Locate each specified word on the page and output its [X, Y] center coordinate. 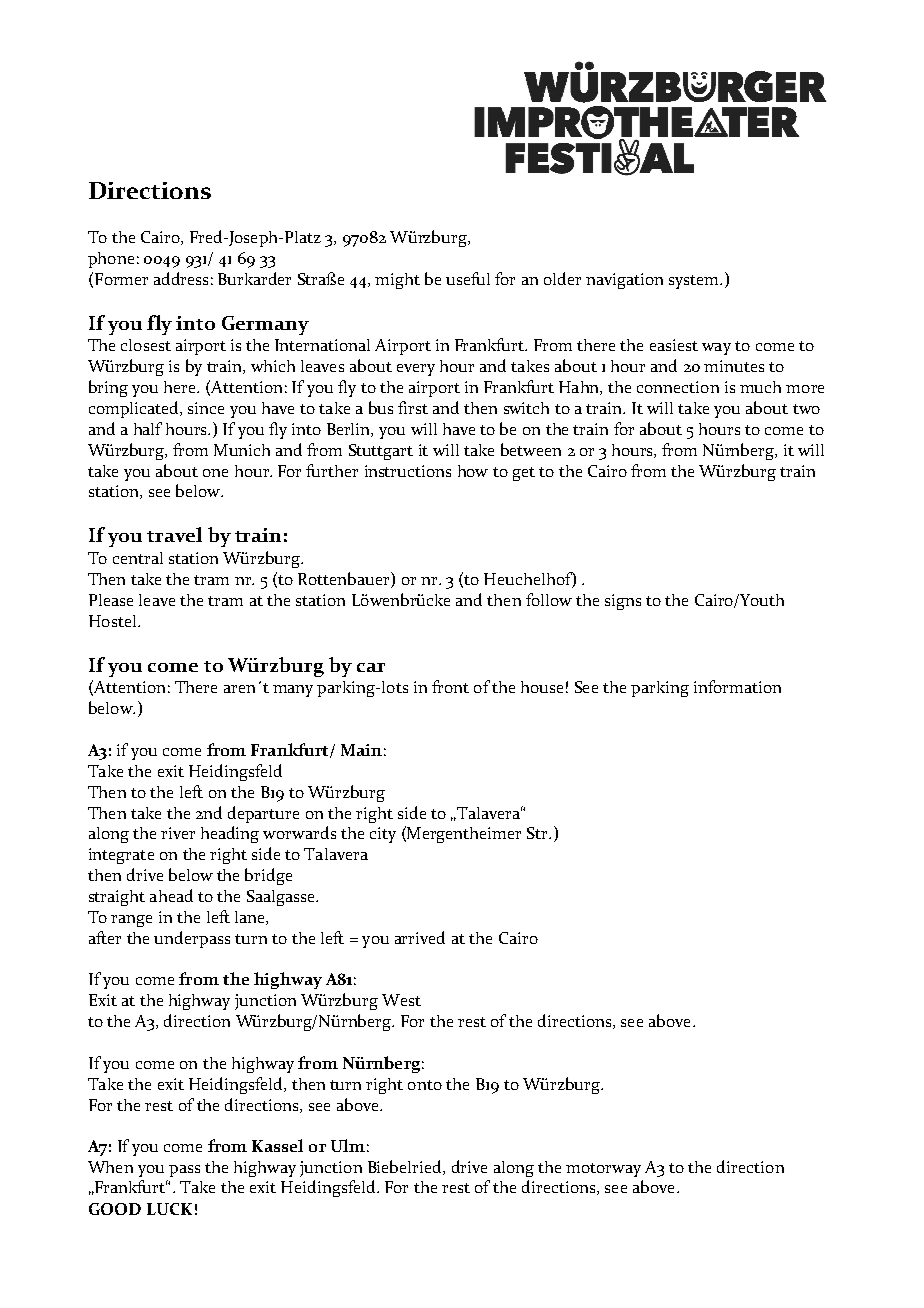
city [383, 835]
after [105, 937]
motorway [603, 1170]
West [401, 1000]
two [806, 409]
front [450, 686]
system [695, 282]
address [181, 278]
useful [468, 278]
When [110, 1167]
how [473, 471]
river [178, 833]
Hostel [114, 621]
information [737, 686]
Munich [242, 450]
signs [623, 602]
